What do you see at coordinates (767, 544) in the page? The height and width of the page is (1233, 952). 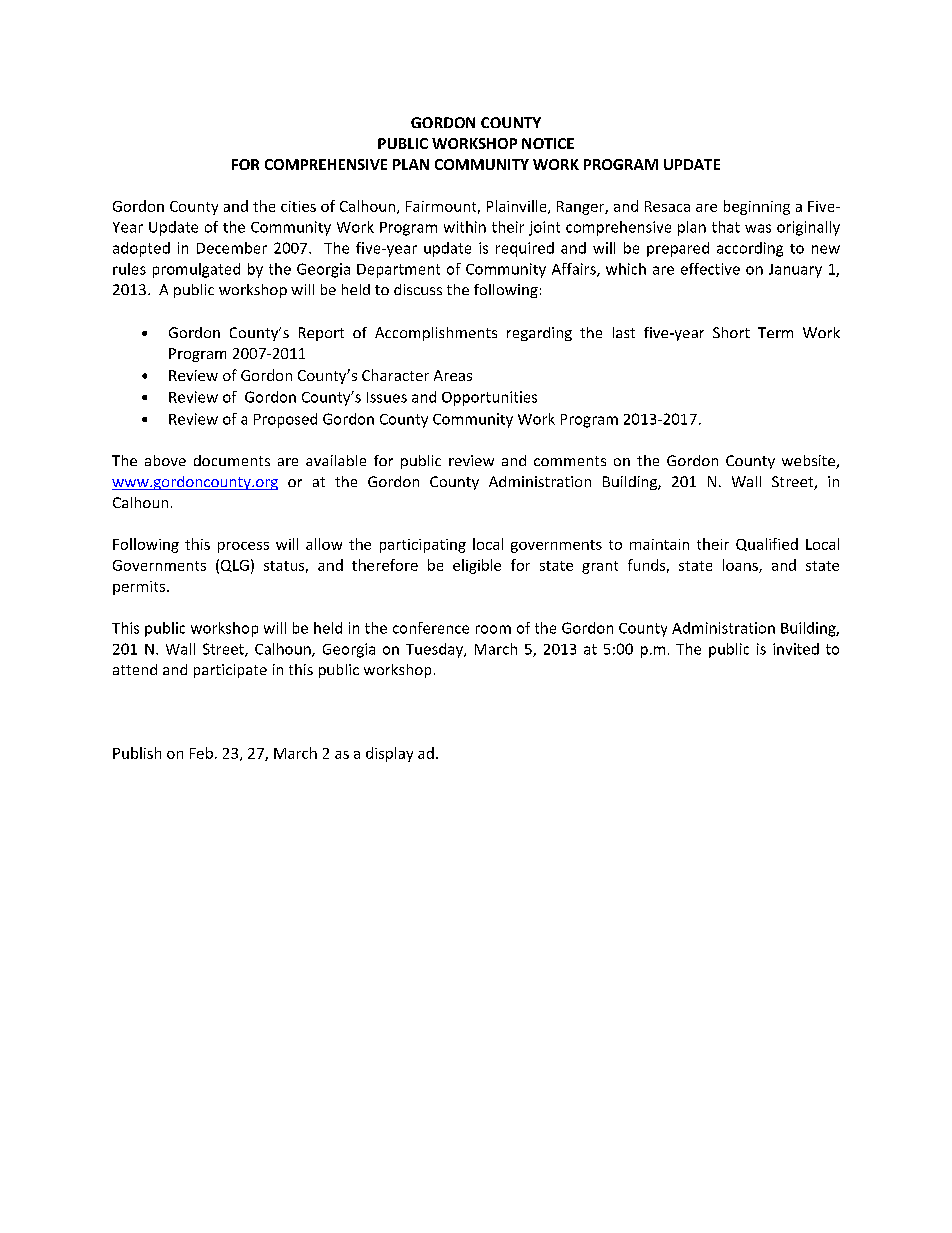 I see `Qualified` at bounding box center [767, 544].
